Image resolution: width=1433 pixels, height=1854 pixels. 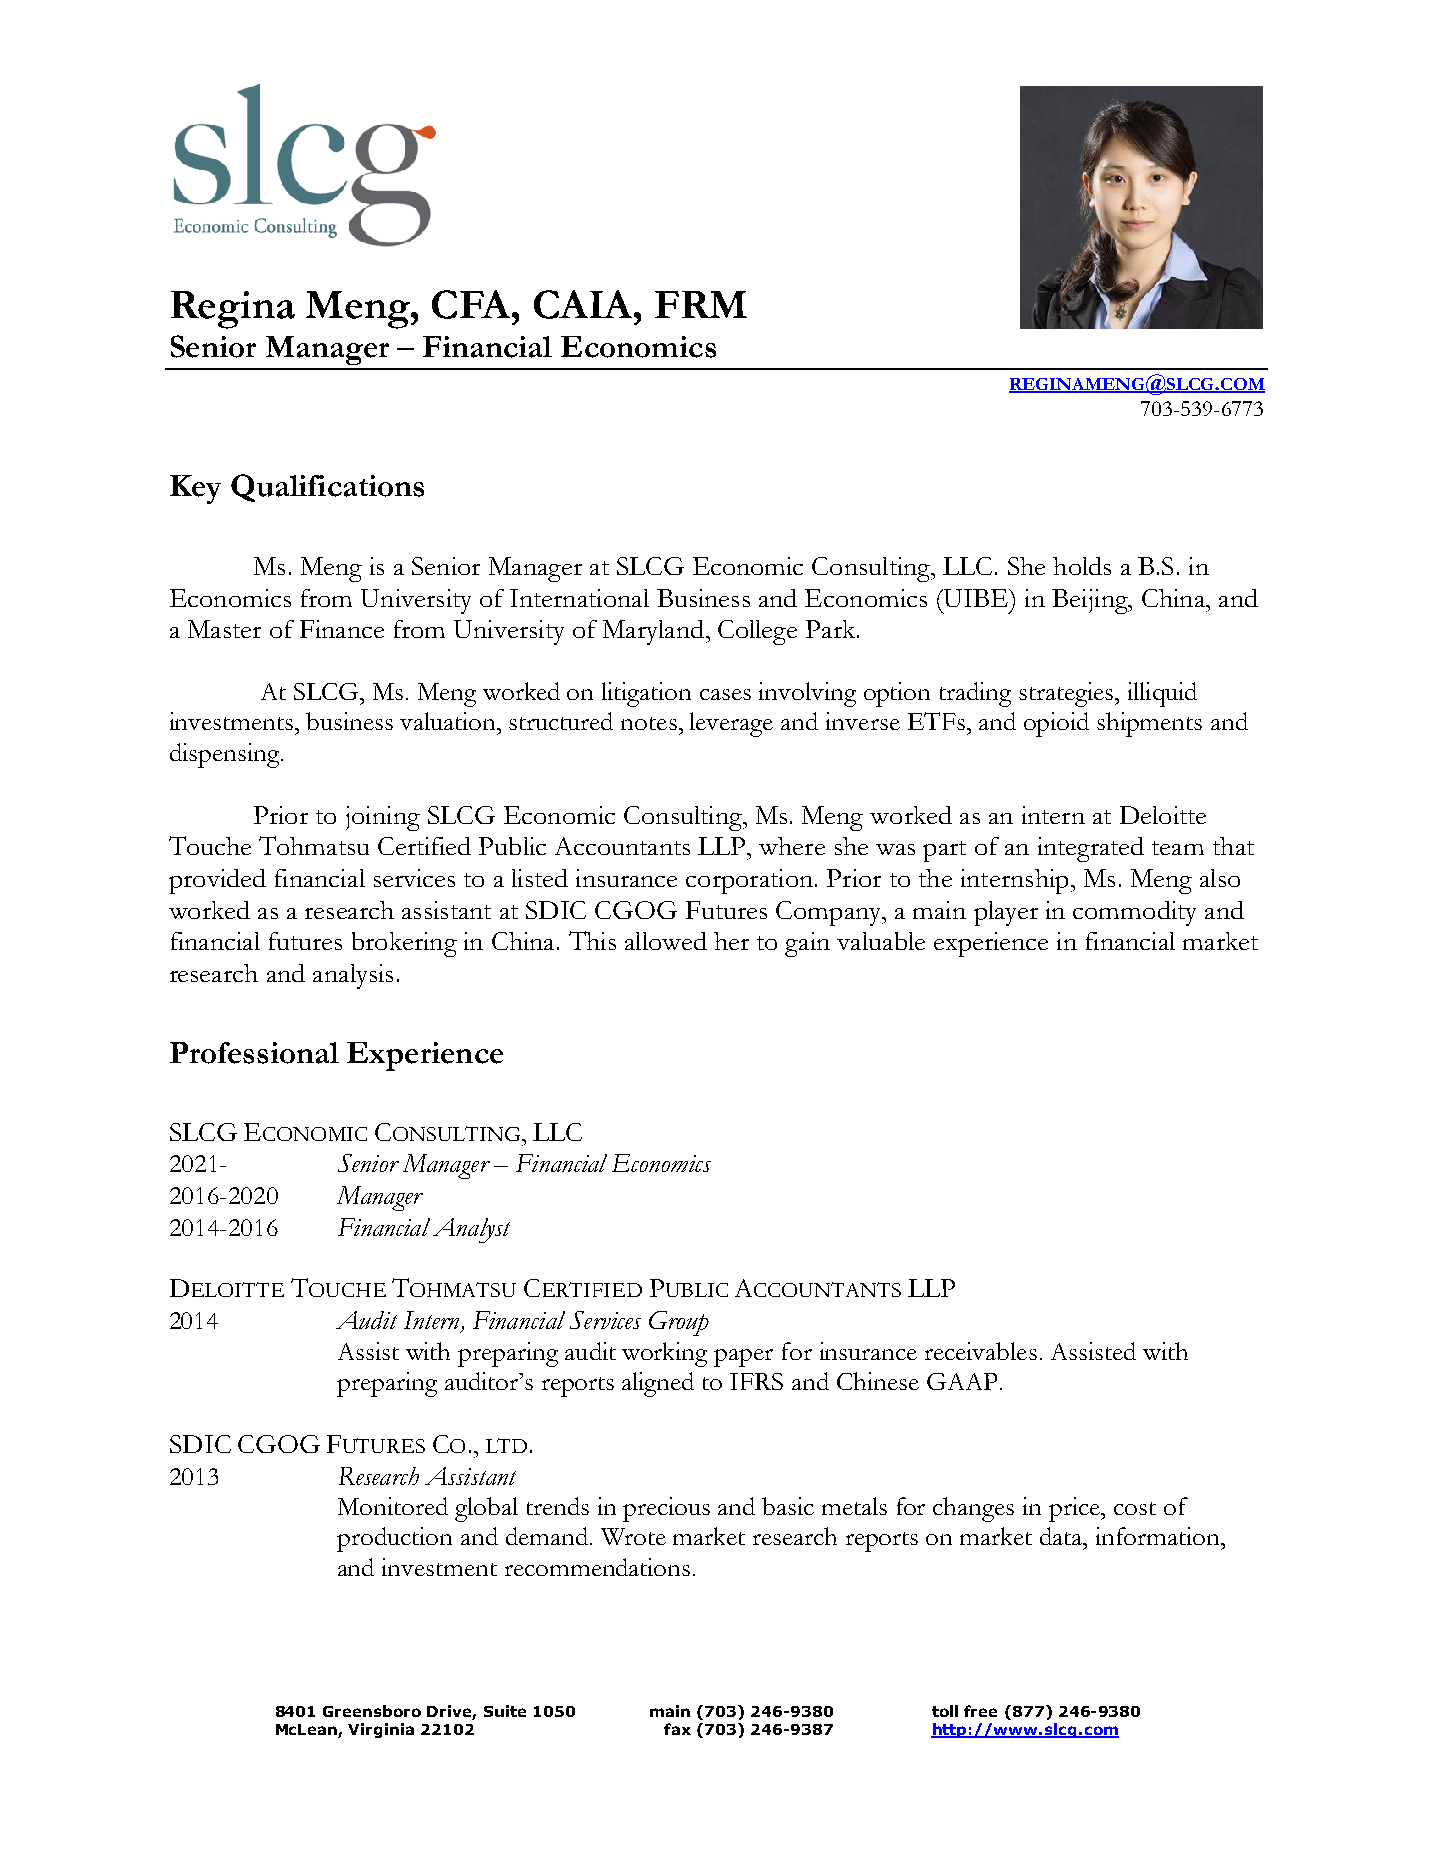 What do you see at coordinates (327, 488) in the screenshot?
I see `Qualifications` at bounding box center [327, 488].
